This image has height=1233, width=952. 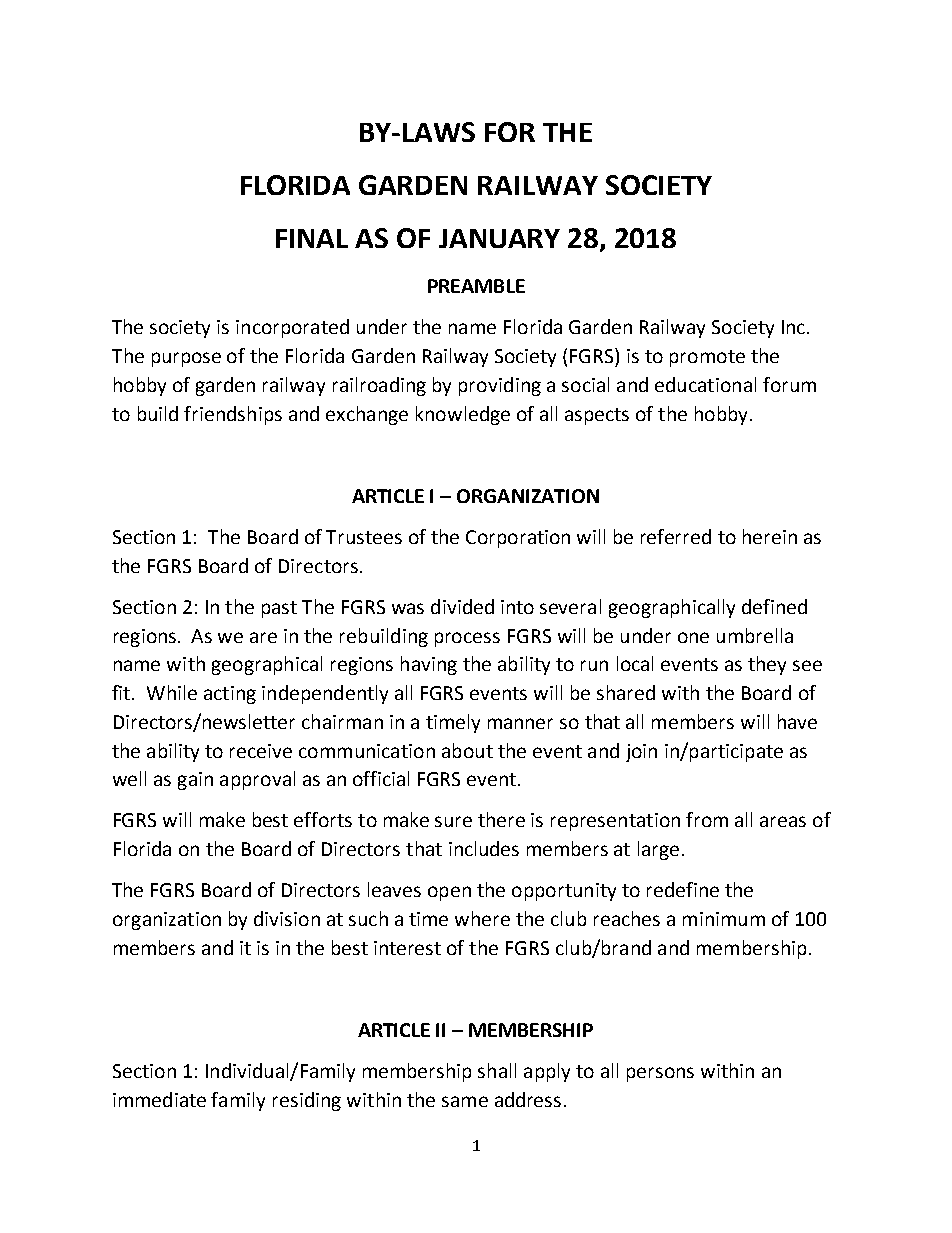 I want to click on shall, so click(x=497, y=1070).
